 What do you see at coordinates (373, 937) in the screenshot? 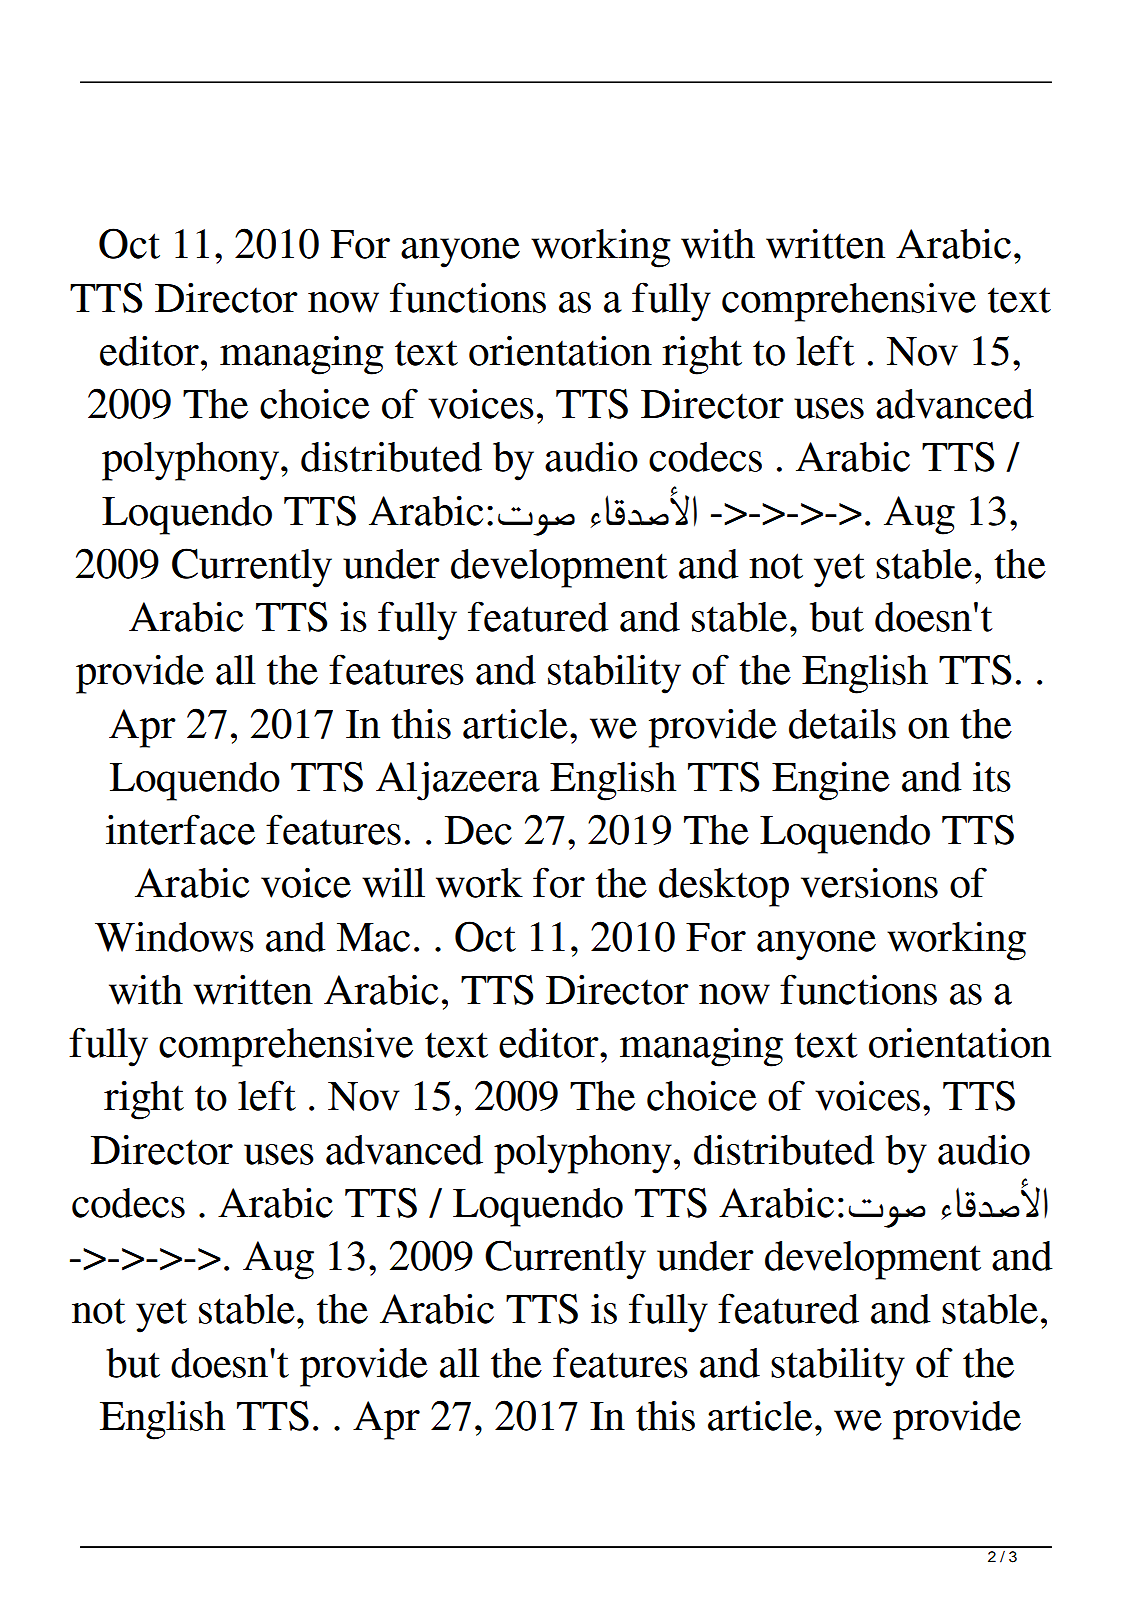
I see `Mac` at bounding box center [373, 937].
